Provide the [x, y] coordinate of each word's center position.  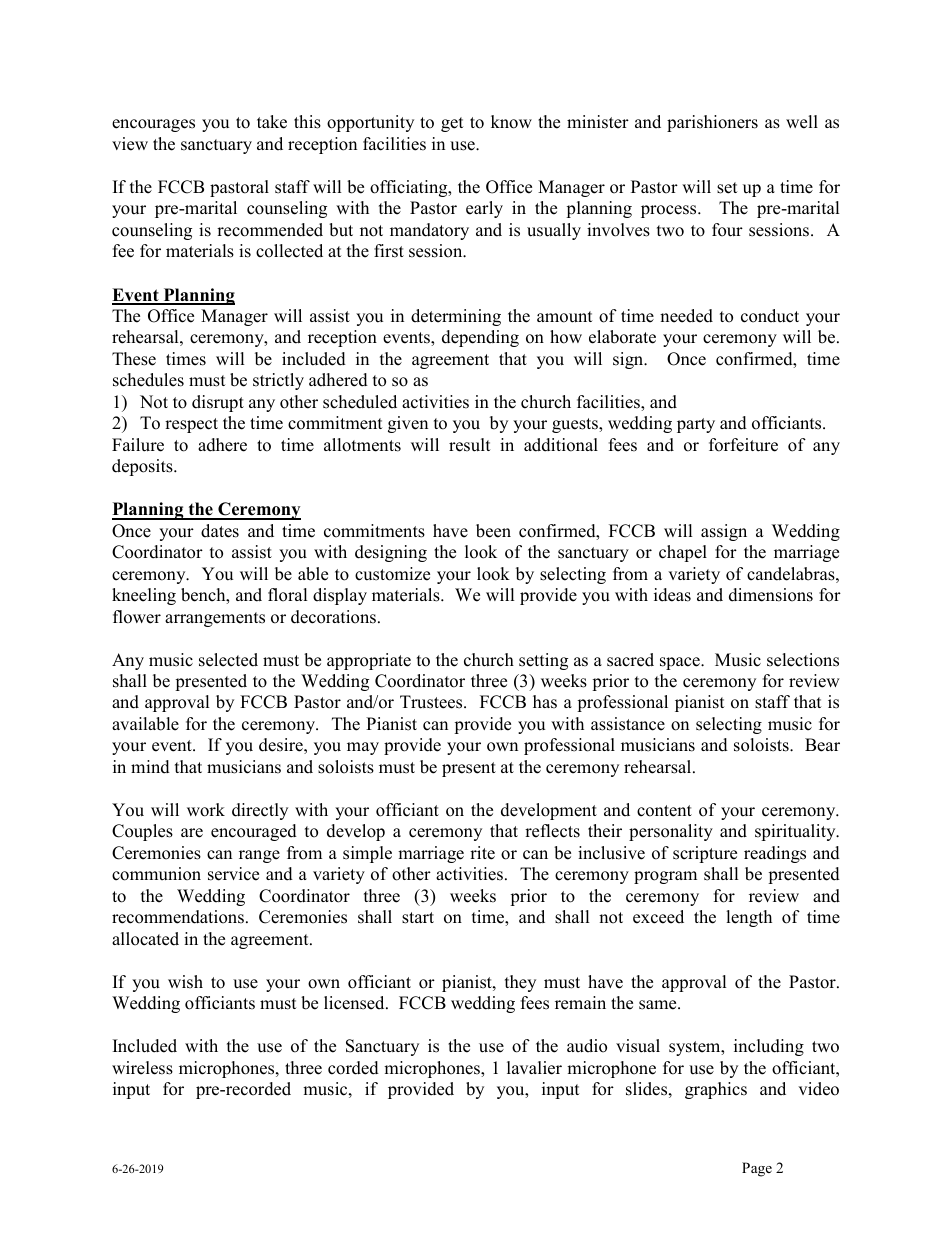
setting [543, 661]
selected [228, 660]
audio [587, 1046]
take [272, 122]
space [681, 663]
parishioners [712, 123]
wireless [142, 1068]
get [452, 124]
